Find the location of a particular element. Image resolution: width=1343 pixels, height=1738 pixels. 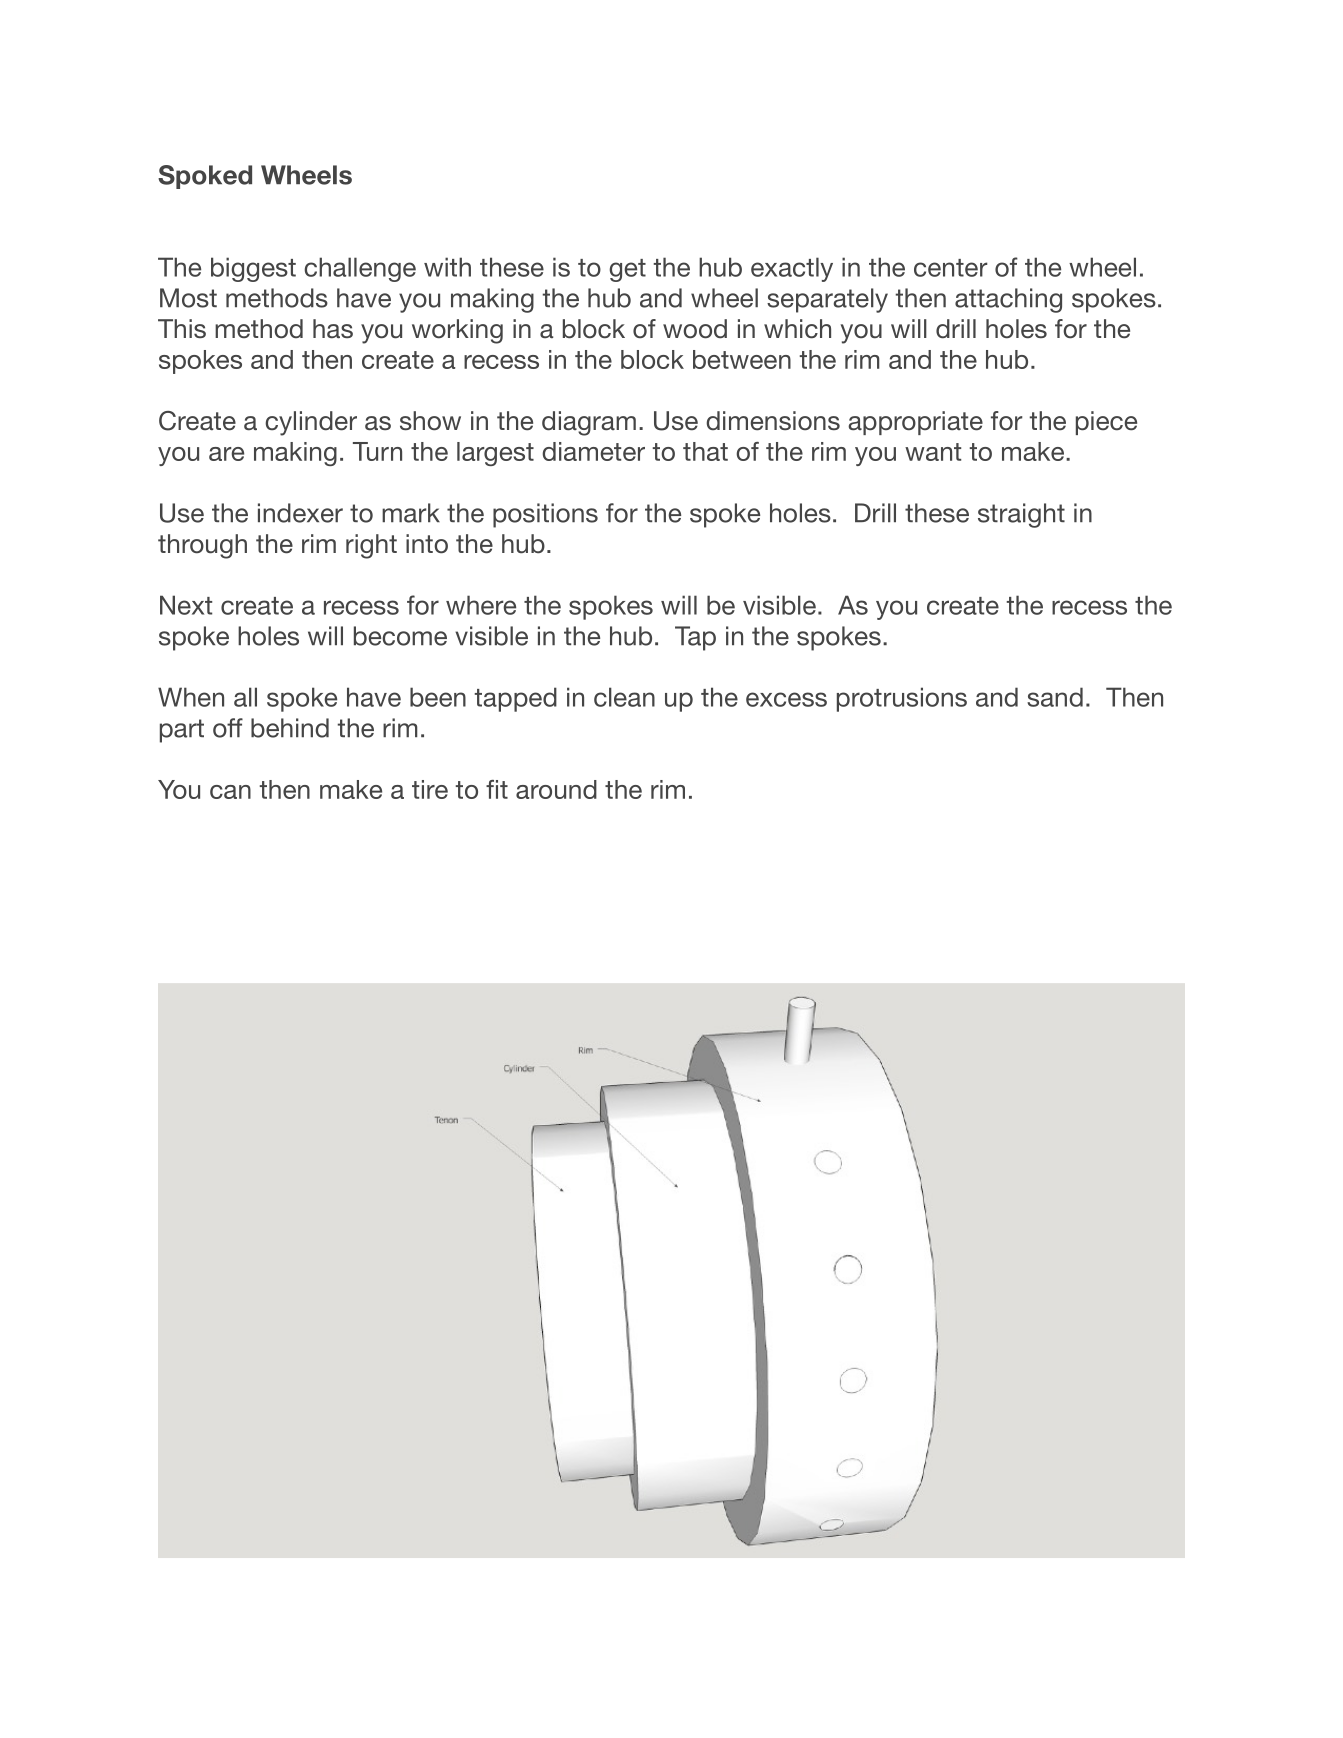

sand is located at coordinates (1055, 697).
